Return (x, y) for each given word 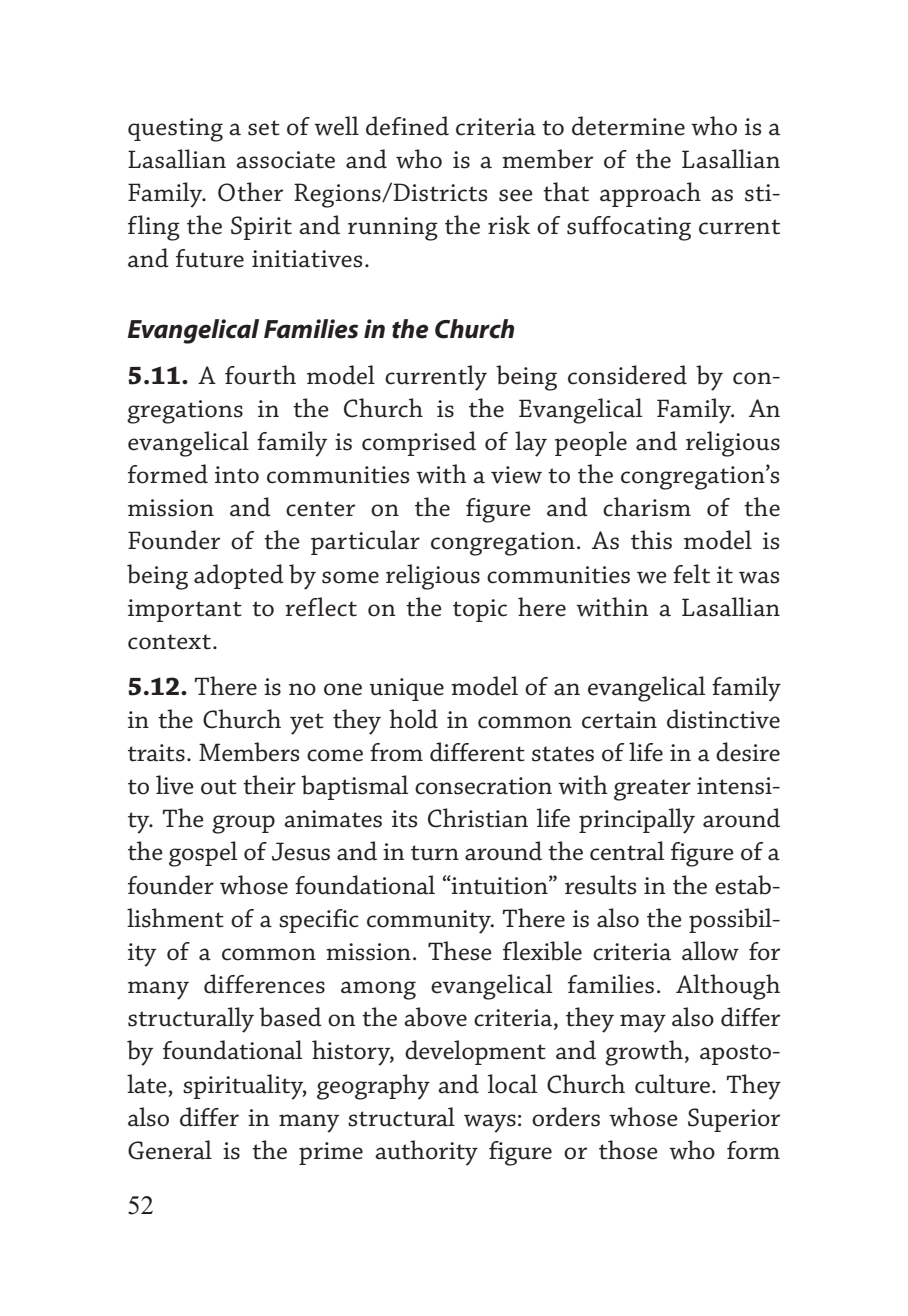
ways (490, 1123)
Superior (734, 1120)
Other (250, 192)
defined (407, 126)
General (170, 1150)
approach (650, 194)
